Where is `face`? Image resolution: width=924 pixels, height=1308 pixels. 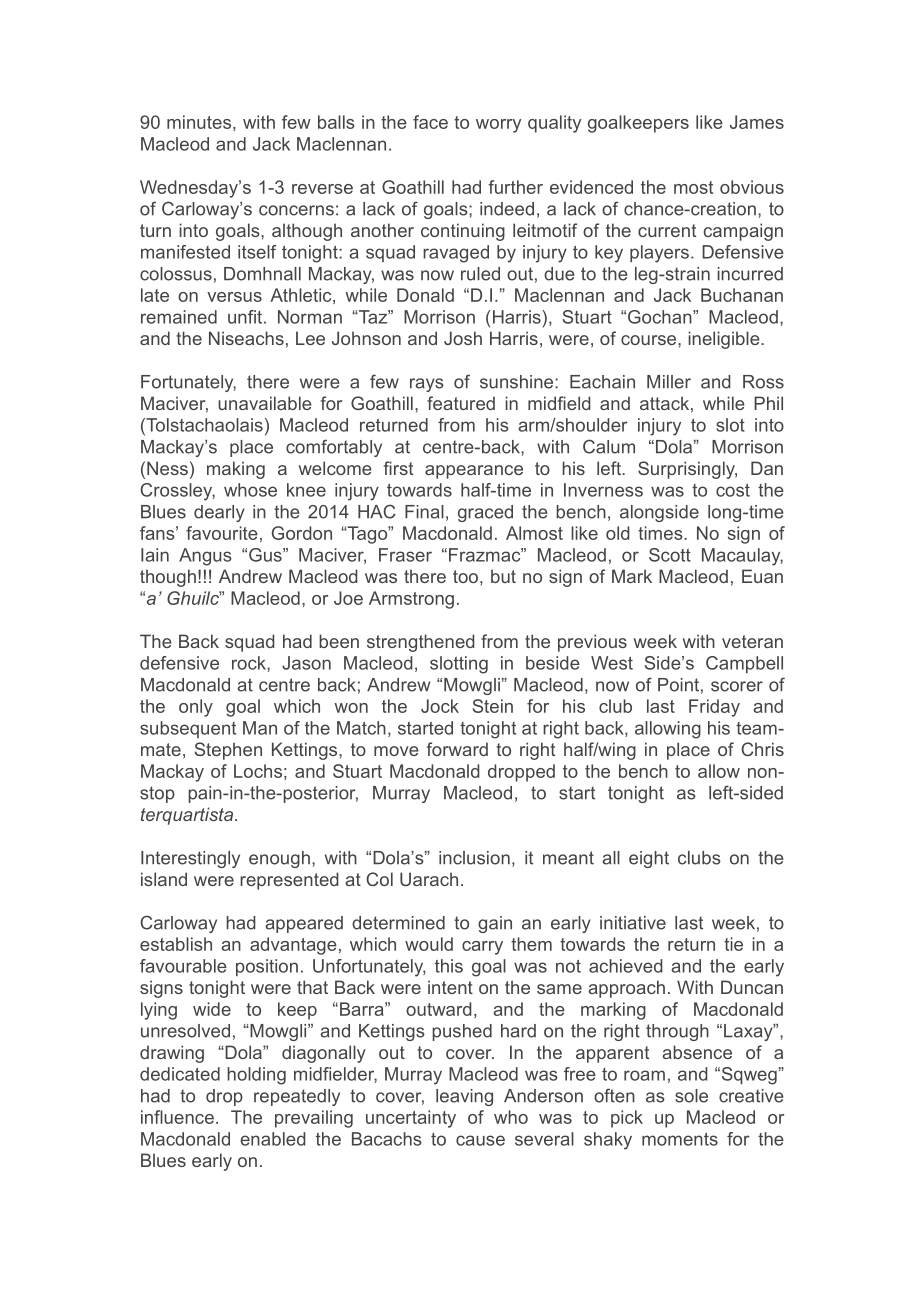
face is located at coordinates (430, 122).
